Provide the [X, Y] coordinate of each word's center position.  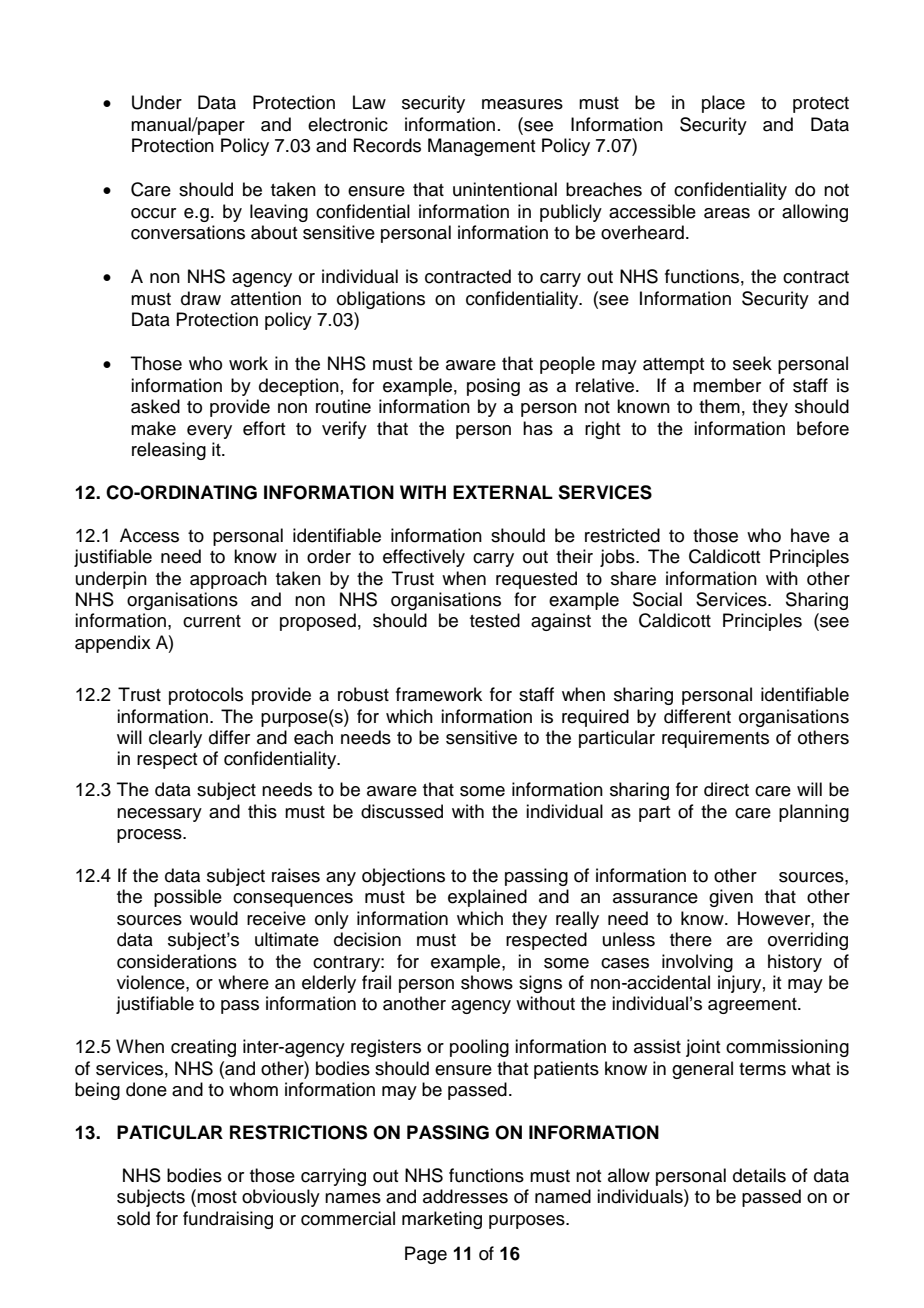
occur [153, 213]
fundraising [228, 1220]
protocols [206, 696]
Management [481, 147]
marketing [442, 1220]
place [723, 104]
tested [495, 620]
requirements [715, 739]
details [759, 1175]
